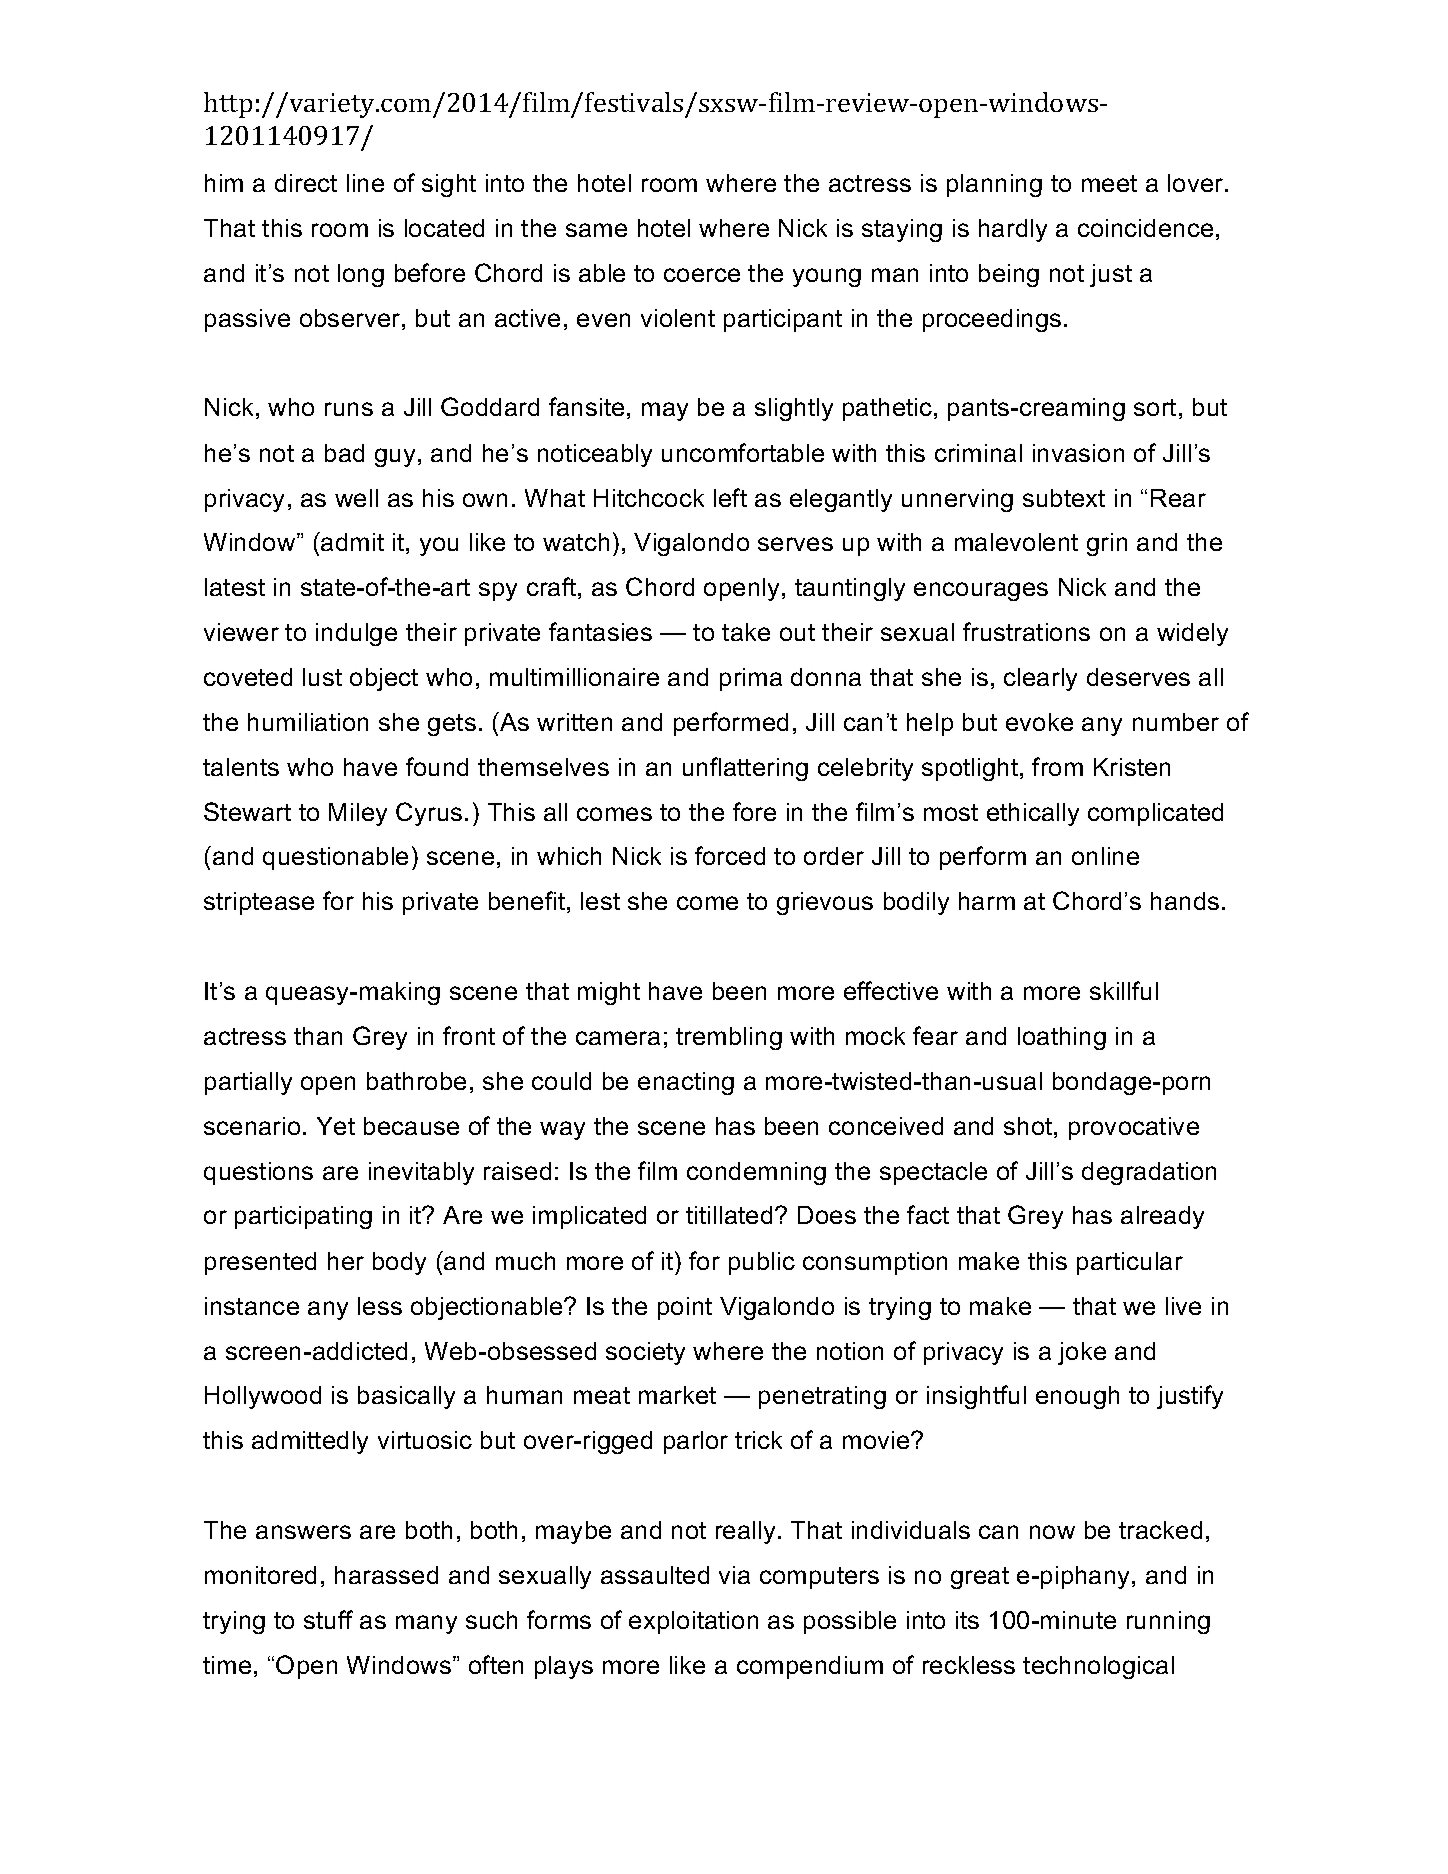 This page has width=1448, height=1874. What do you see at coordinates (693, 1622) in the page?
I see `exploitation` at bounding box center [693, 1622].
